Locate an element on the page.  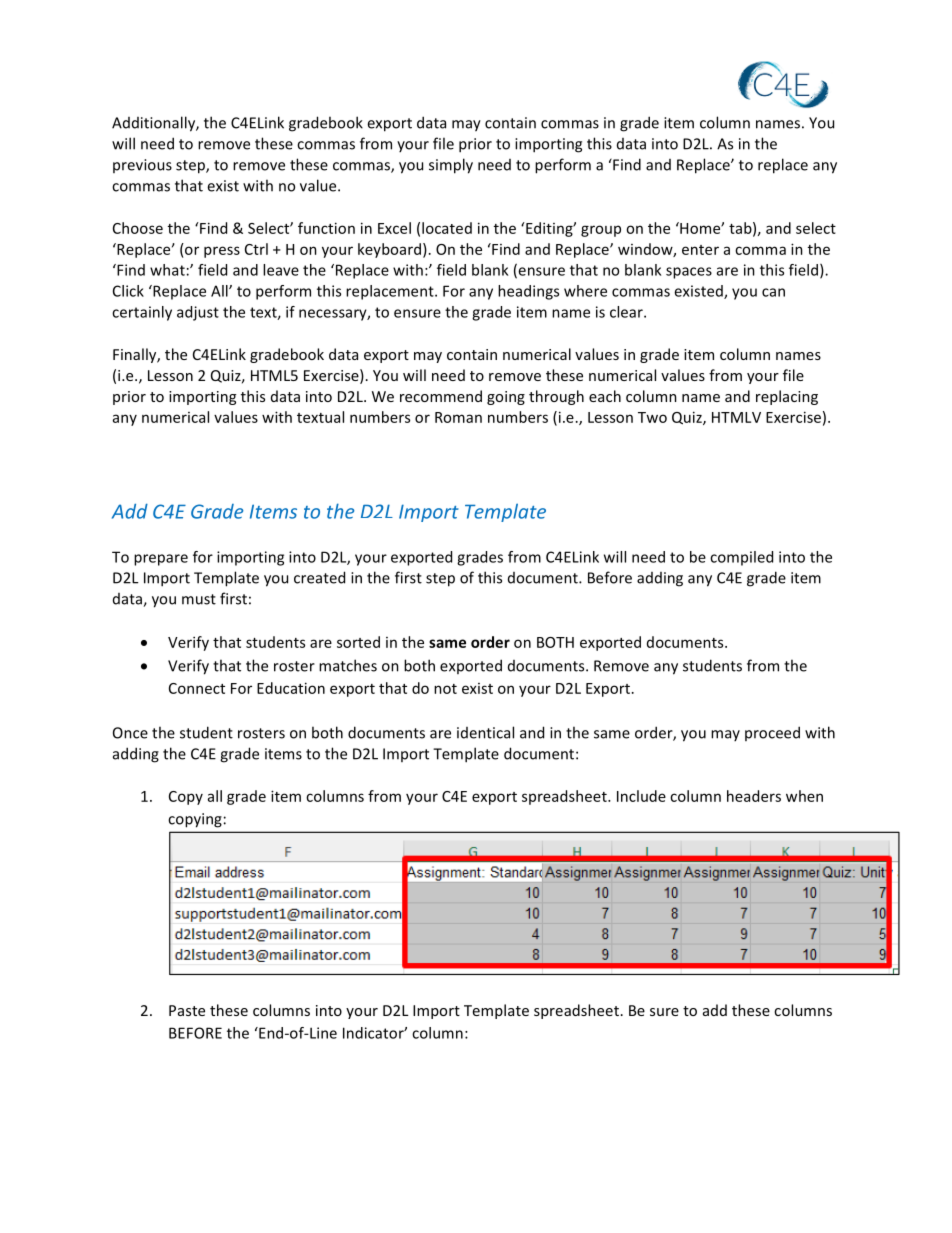
Two is located at coordinates (652, 417).
